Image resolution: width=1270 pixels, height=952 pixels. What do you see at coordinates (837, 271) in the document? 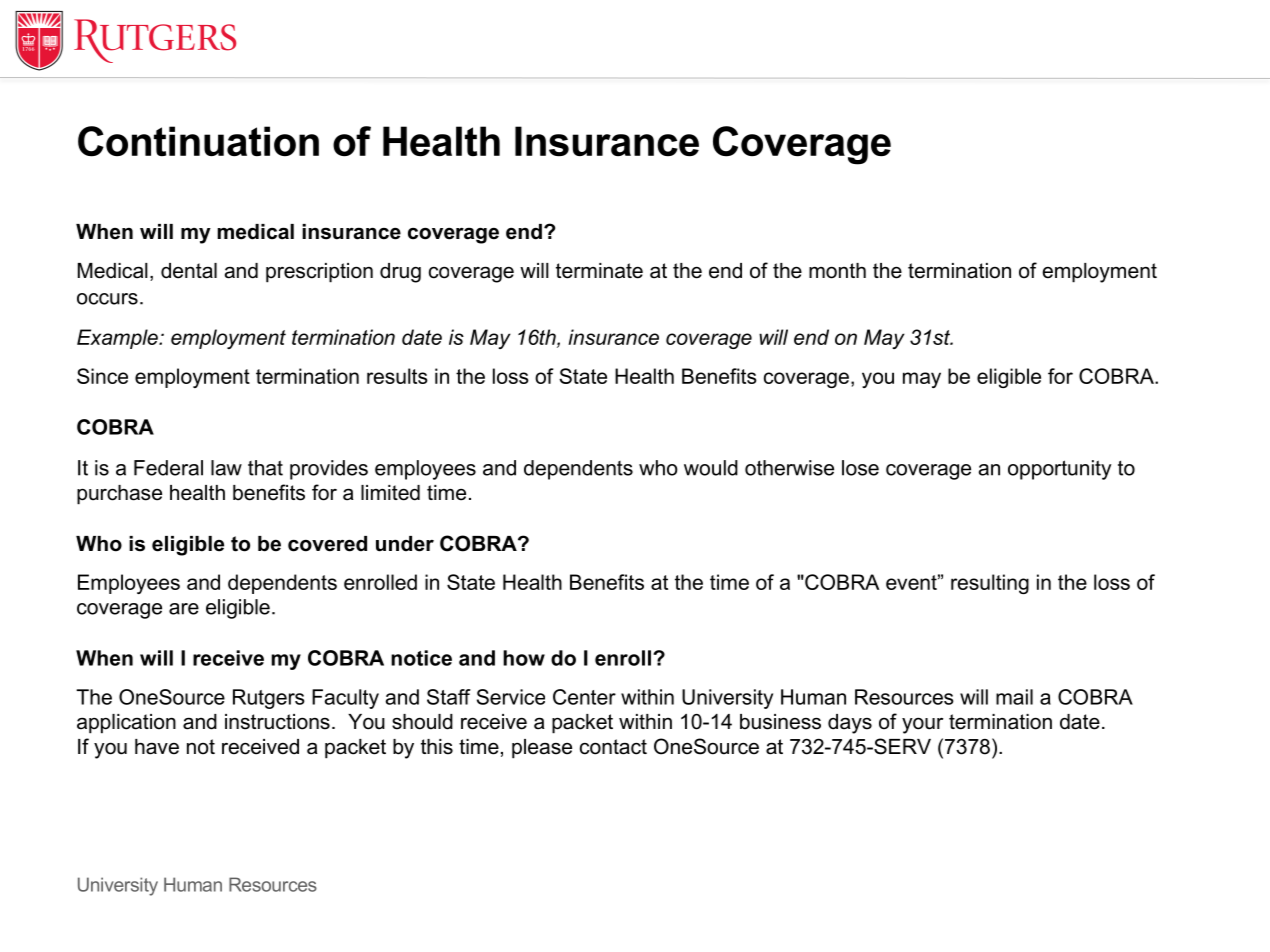
I see `month` at bounding box center [837, 271].
